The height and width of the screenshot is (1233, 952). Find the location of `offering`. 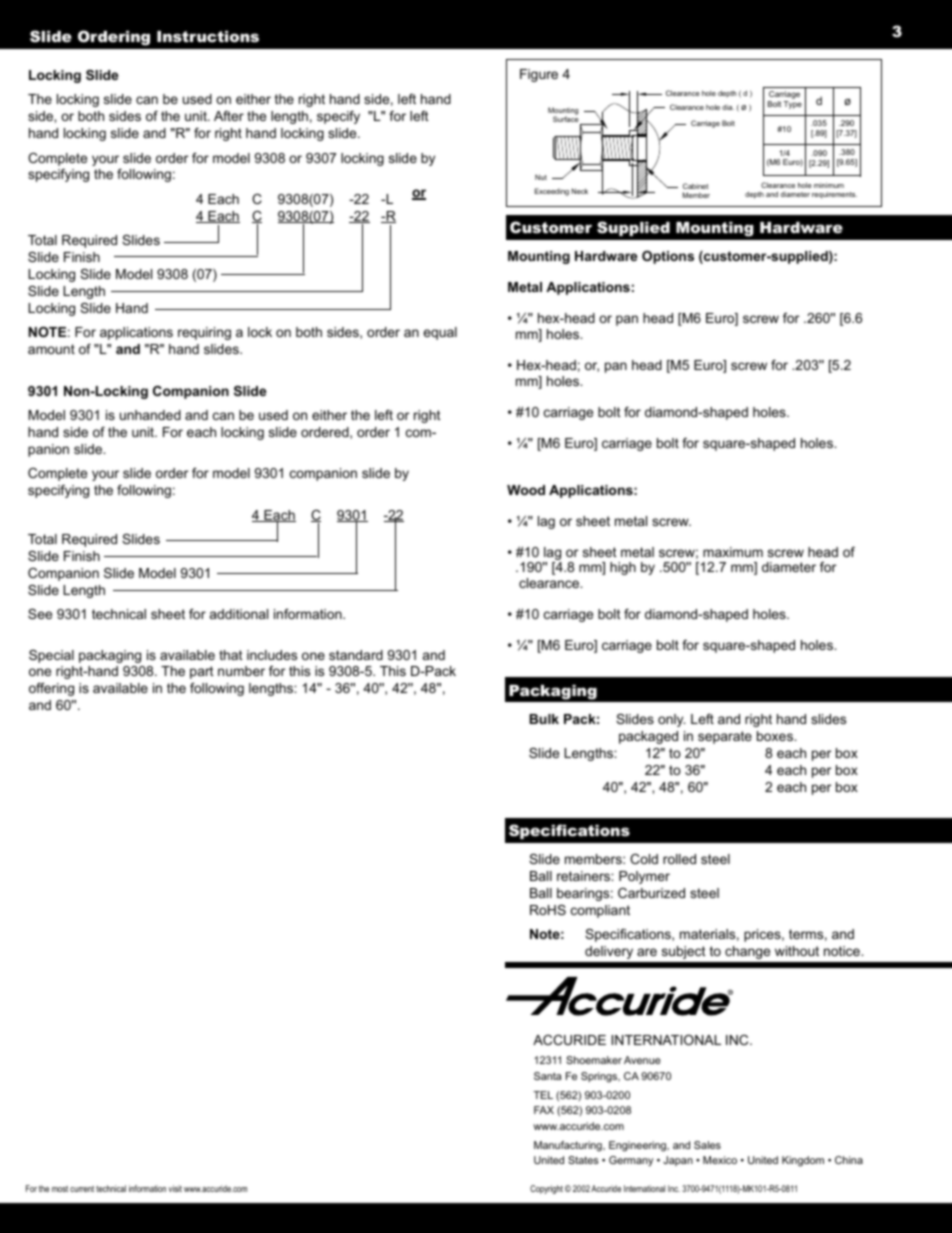

offering is located at coordinates (51, 689).
